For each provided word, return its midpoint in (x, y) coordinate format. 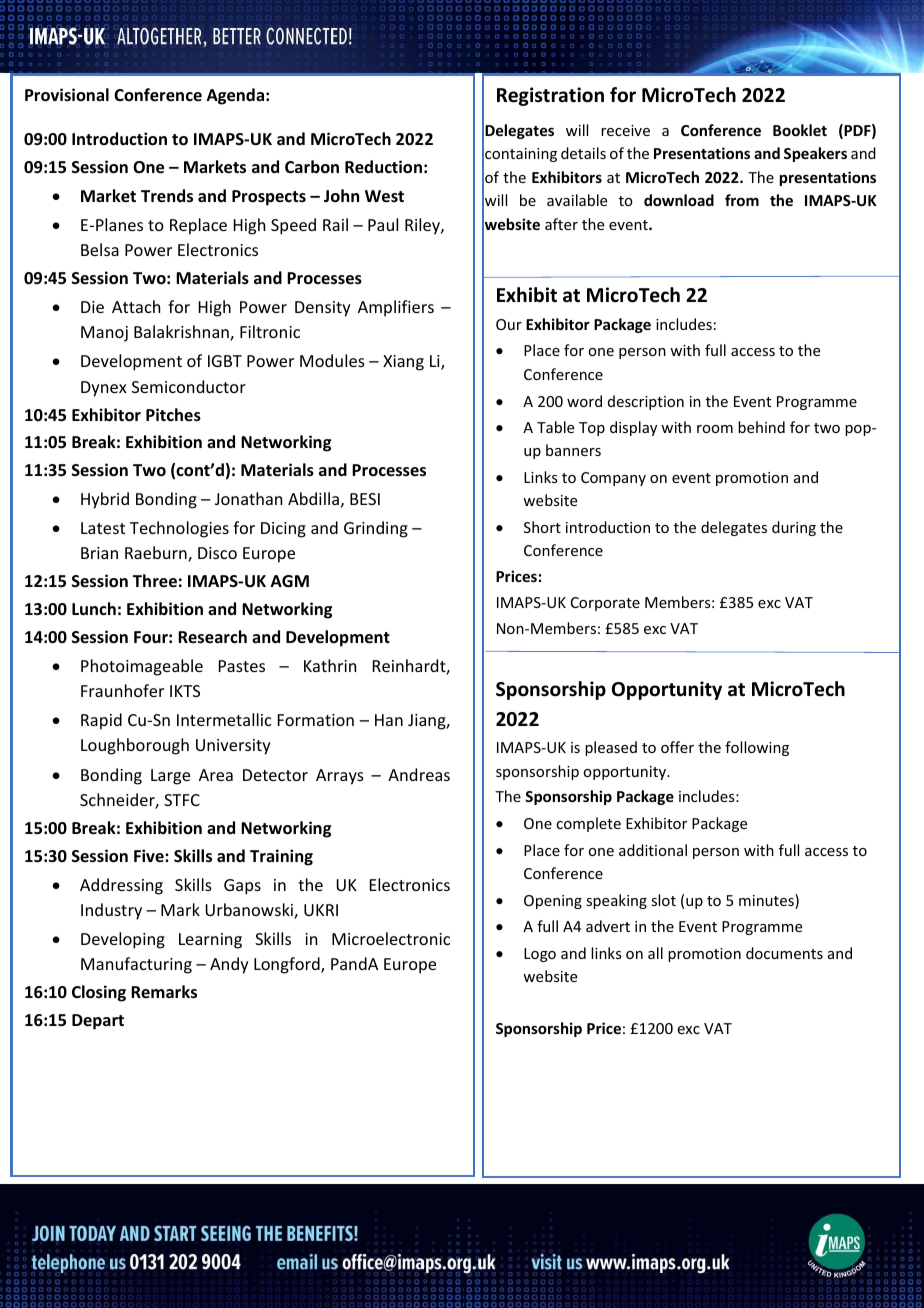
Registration (550, 96)
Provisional (67, 95)
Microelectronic (391, 938)
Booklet (800, 130)
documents (784, 953)
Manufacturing (136, 965)
